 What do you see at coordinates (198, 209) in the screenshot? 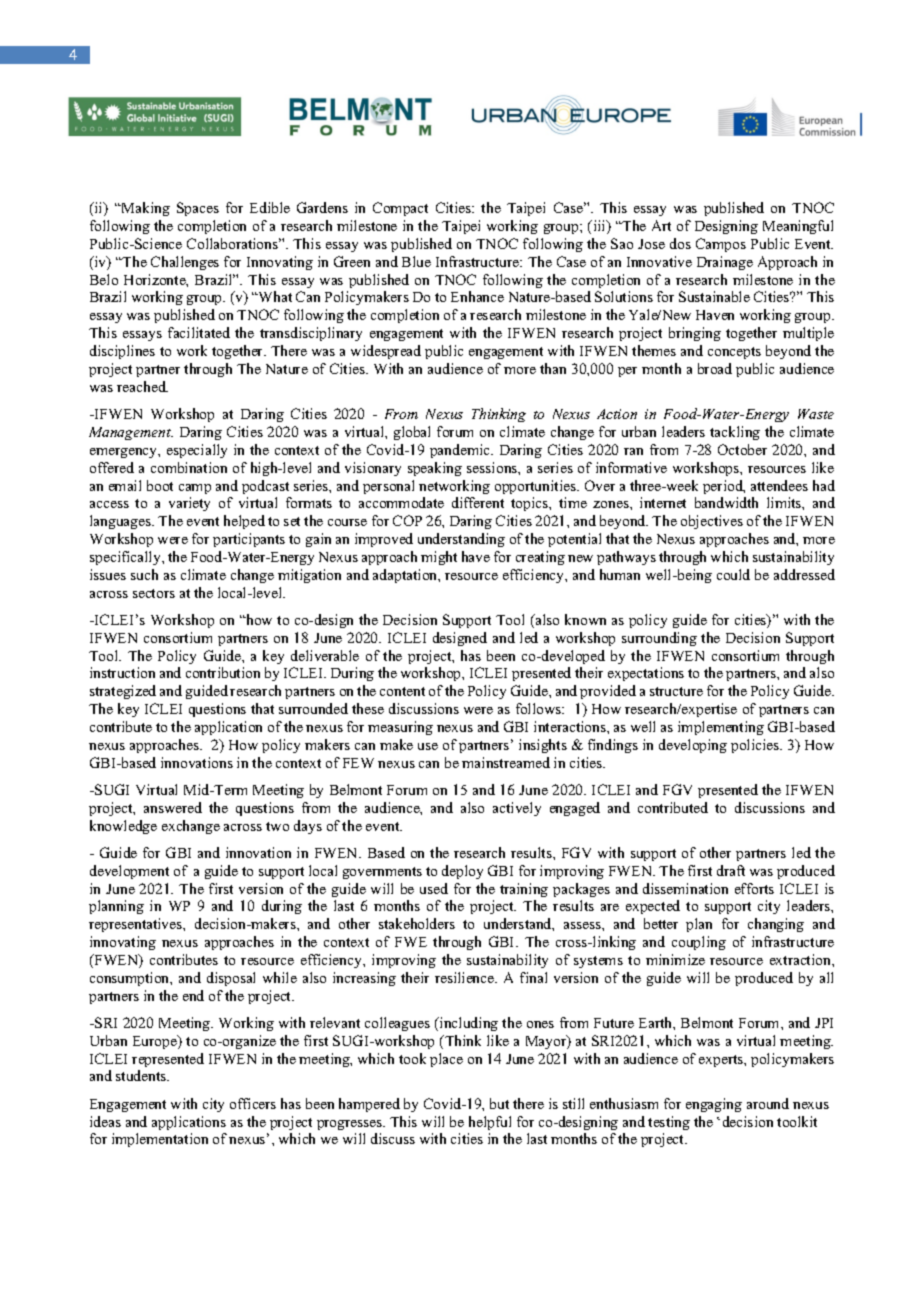
I see `Spaces` at bounding box center [198, 209].
